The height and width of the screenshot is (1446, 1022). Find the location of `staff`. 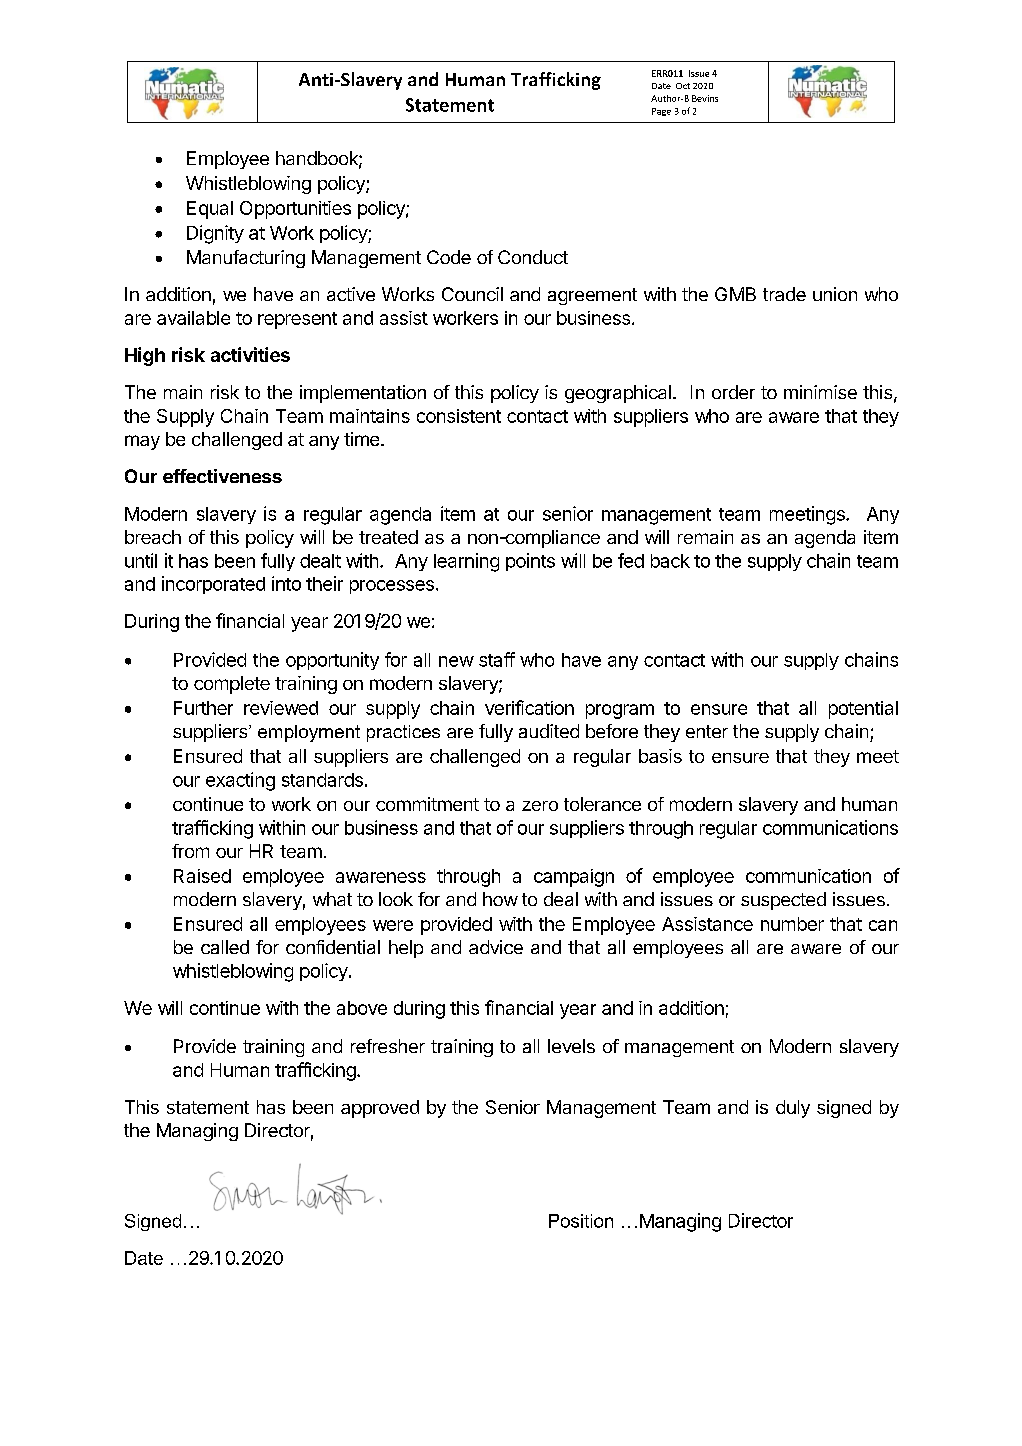

staff is located at coordinates (497, 659).
